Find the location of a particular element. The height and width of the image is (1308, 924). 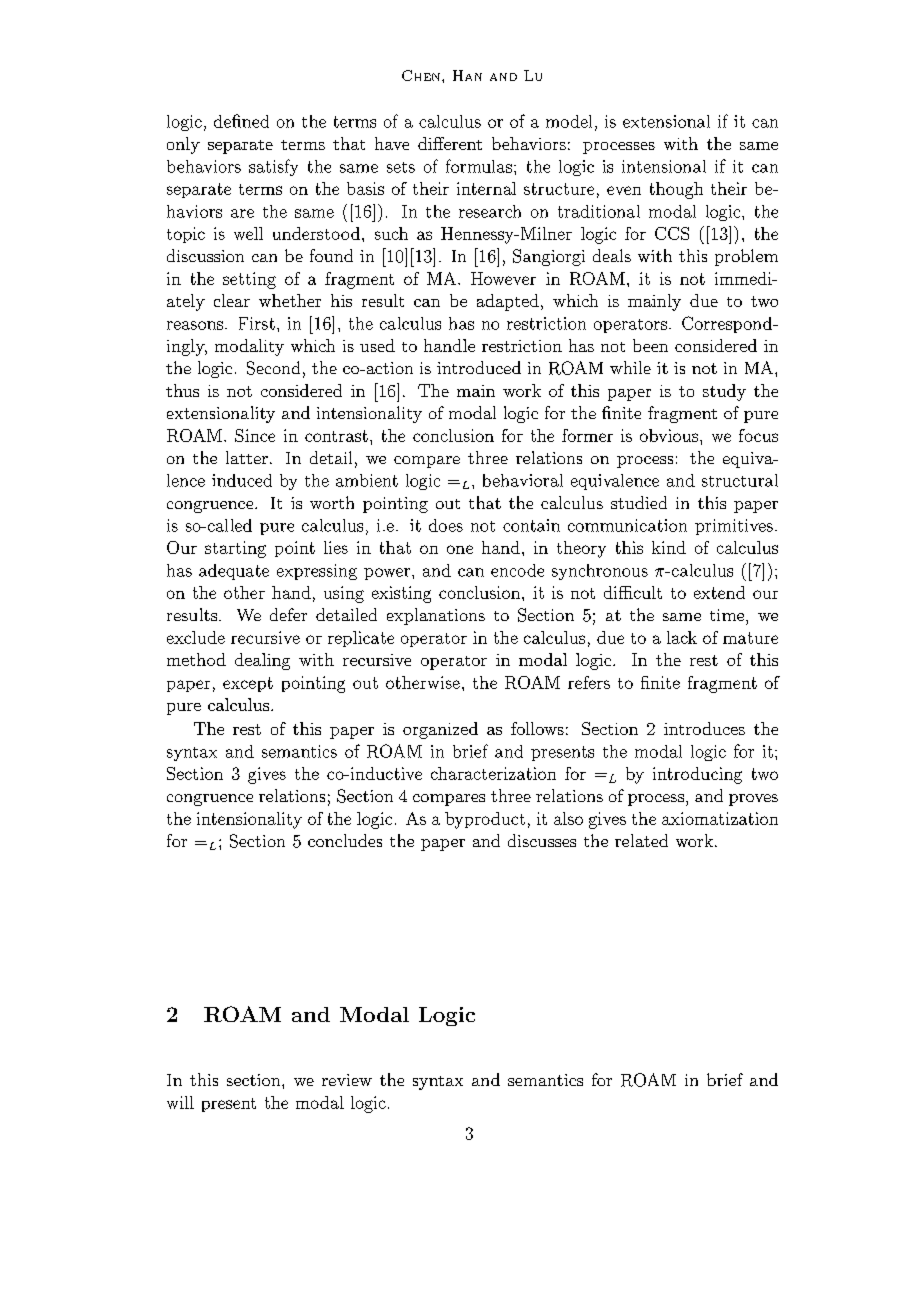

will is located at coordinates (180, 1102).
